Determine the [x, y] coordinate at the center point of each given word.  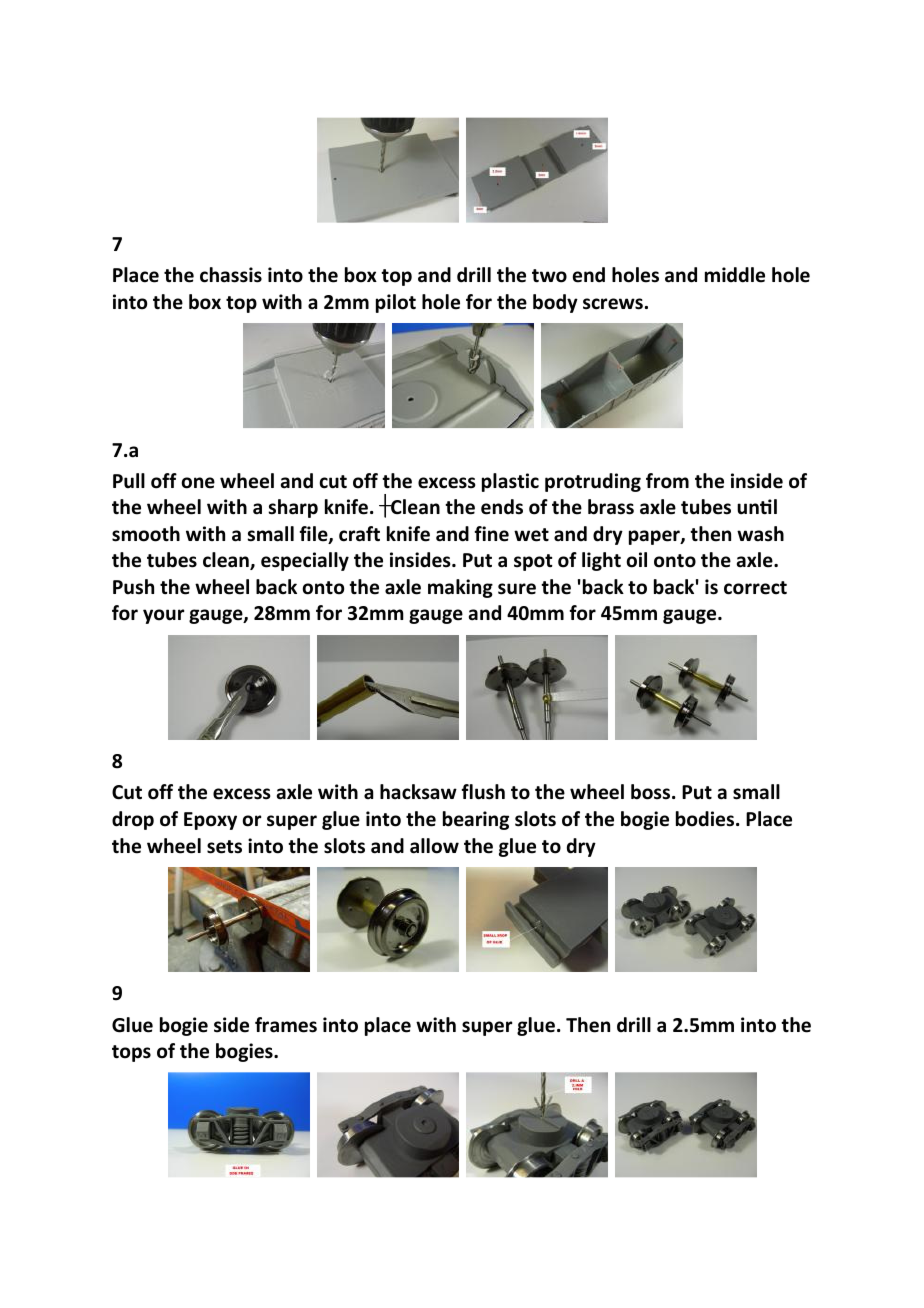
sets [224, 847]
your [163, 616]
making [460, 588]
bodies [706, 819]
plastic [510, 482]
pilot [396, 303]
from [667, 481]
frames [286, 1025]
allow [434, 846]
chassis [231, 275]
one [198, 483]
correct [755, 588]
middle [735, 275]
